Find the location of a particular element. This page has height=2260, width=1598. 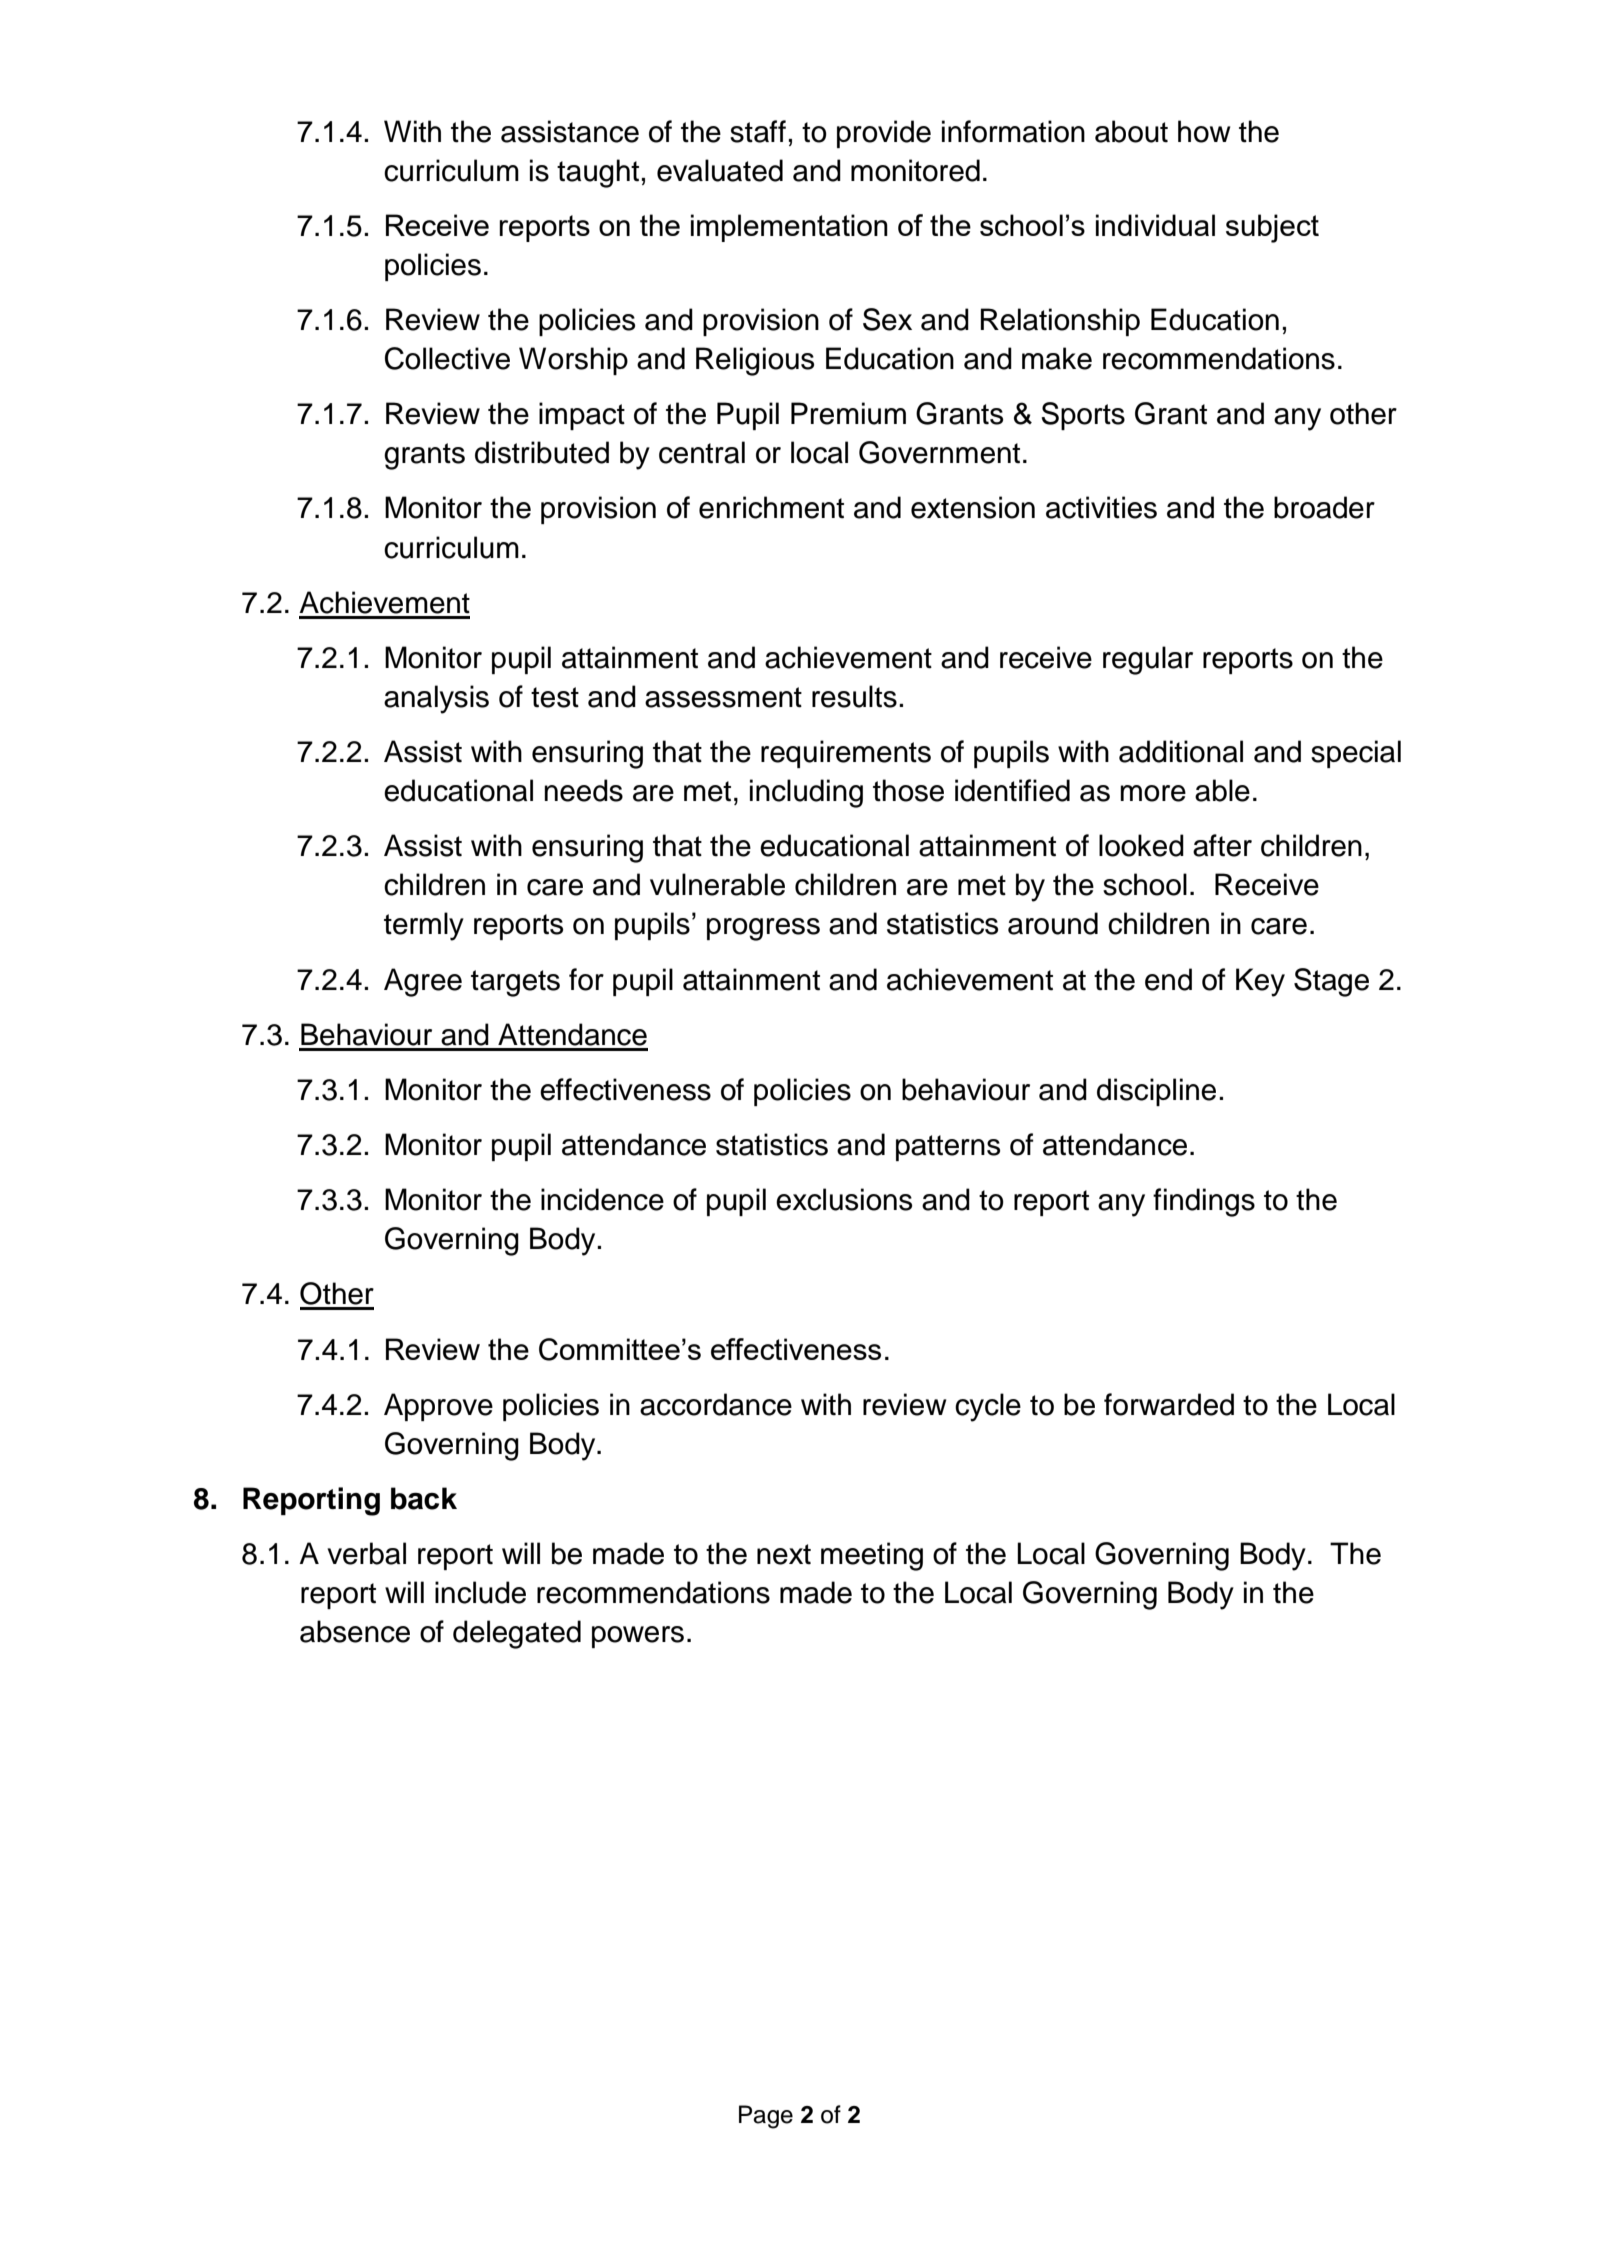

include is located at coordinates (480, 1592).
